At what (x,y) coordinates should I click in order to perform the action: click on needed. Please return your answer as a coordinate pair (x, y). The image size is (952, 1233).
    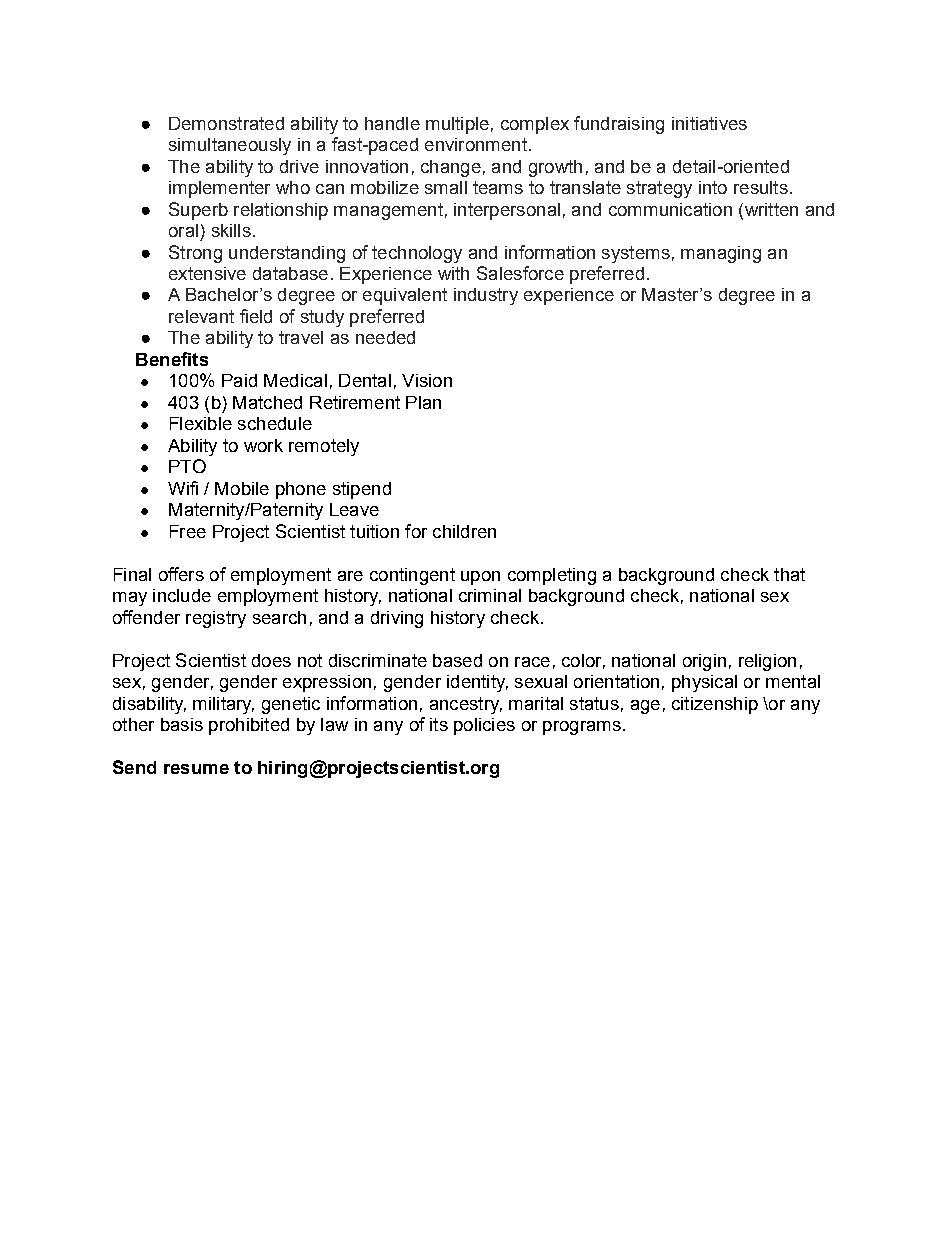
    Looking at the image, I should click on (385, 337).
